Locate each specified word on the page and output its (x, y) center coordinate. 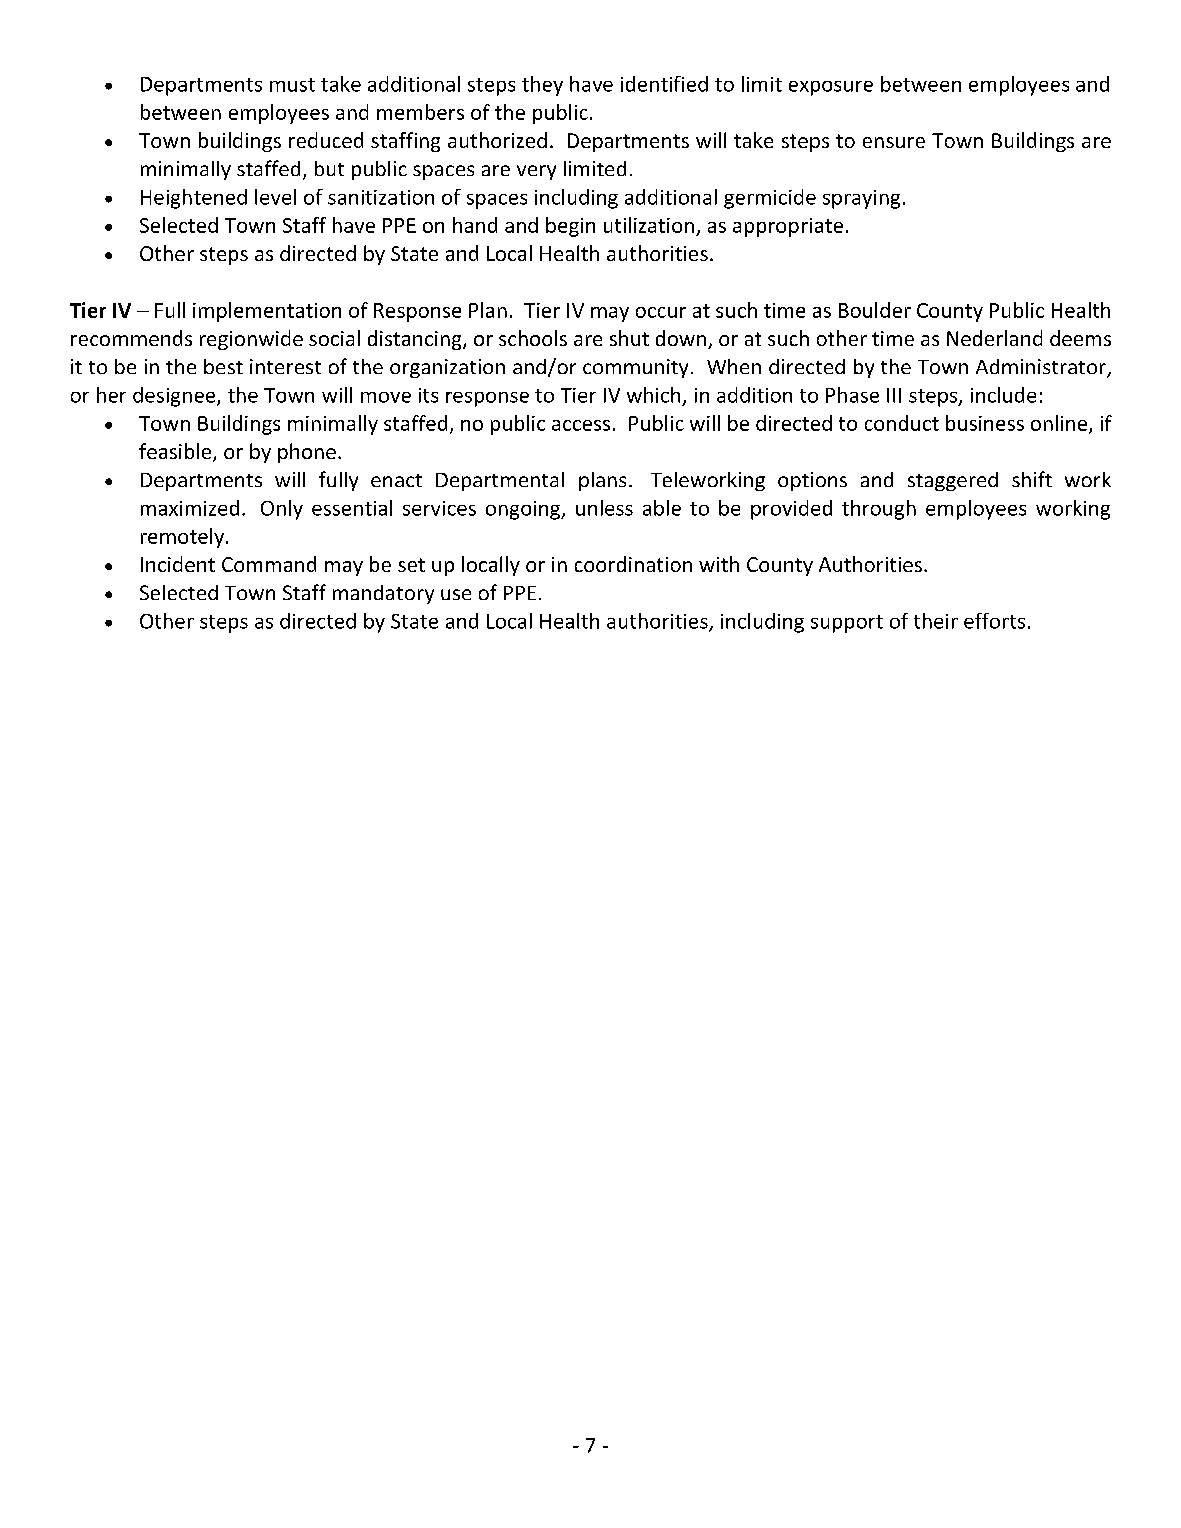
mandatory (383, 594)
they (542, 86)
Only (282, 510)
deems (1080, 338)
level (275, 197)
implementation (267, 312)
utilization (649, 225)
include (1003, 395)
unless (604, 508)
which (653, 395)
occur (661, 312)
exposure (831, 88)
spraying (861, 199)
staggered (953, 481)
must (292, 85)
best (223, 366)
